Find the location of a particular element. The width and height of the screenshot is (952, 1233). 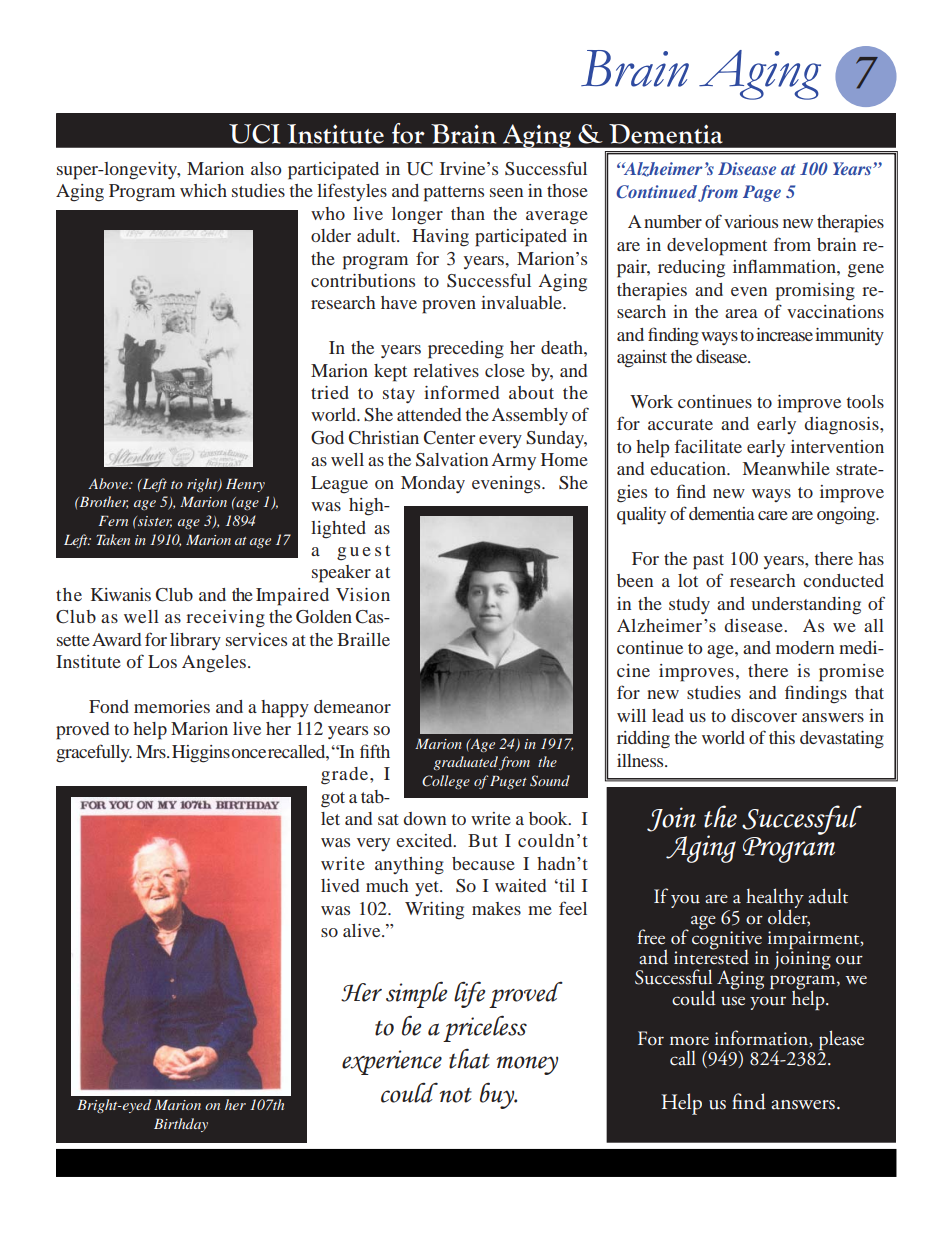

please is located at coordinates (841, 1041).
